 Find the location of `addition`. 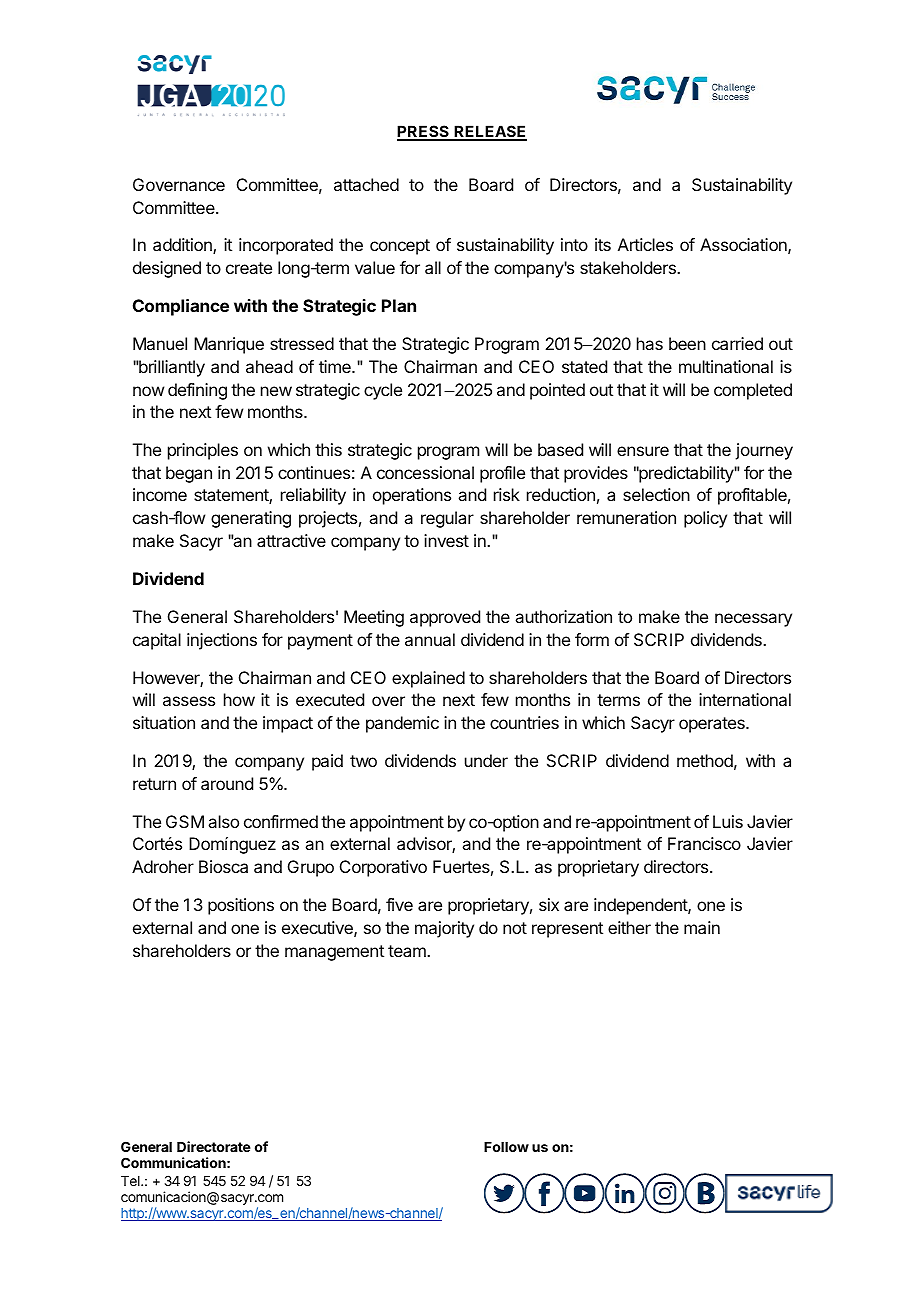

addition is located at coordinates (183, 246).
